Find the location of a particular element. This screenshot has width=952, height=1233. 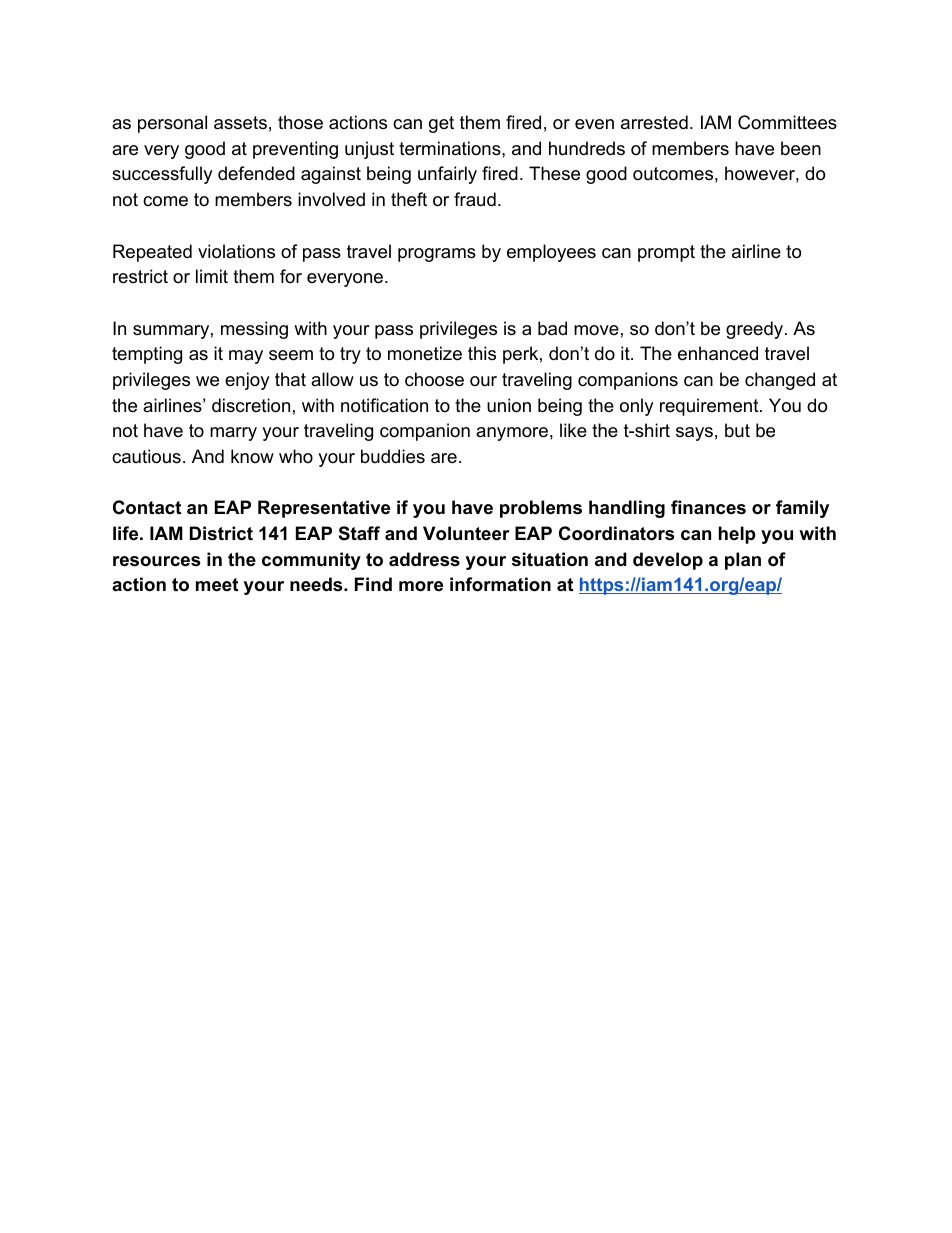

enhanced is located at coordinates (718, 353).
